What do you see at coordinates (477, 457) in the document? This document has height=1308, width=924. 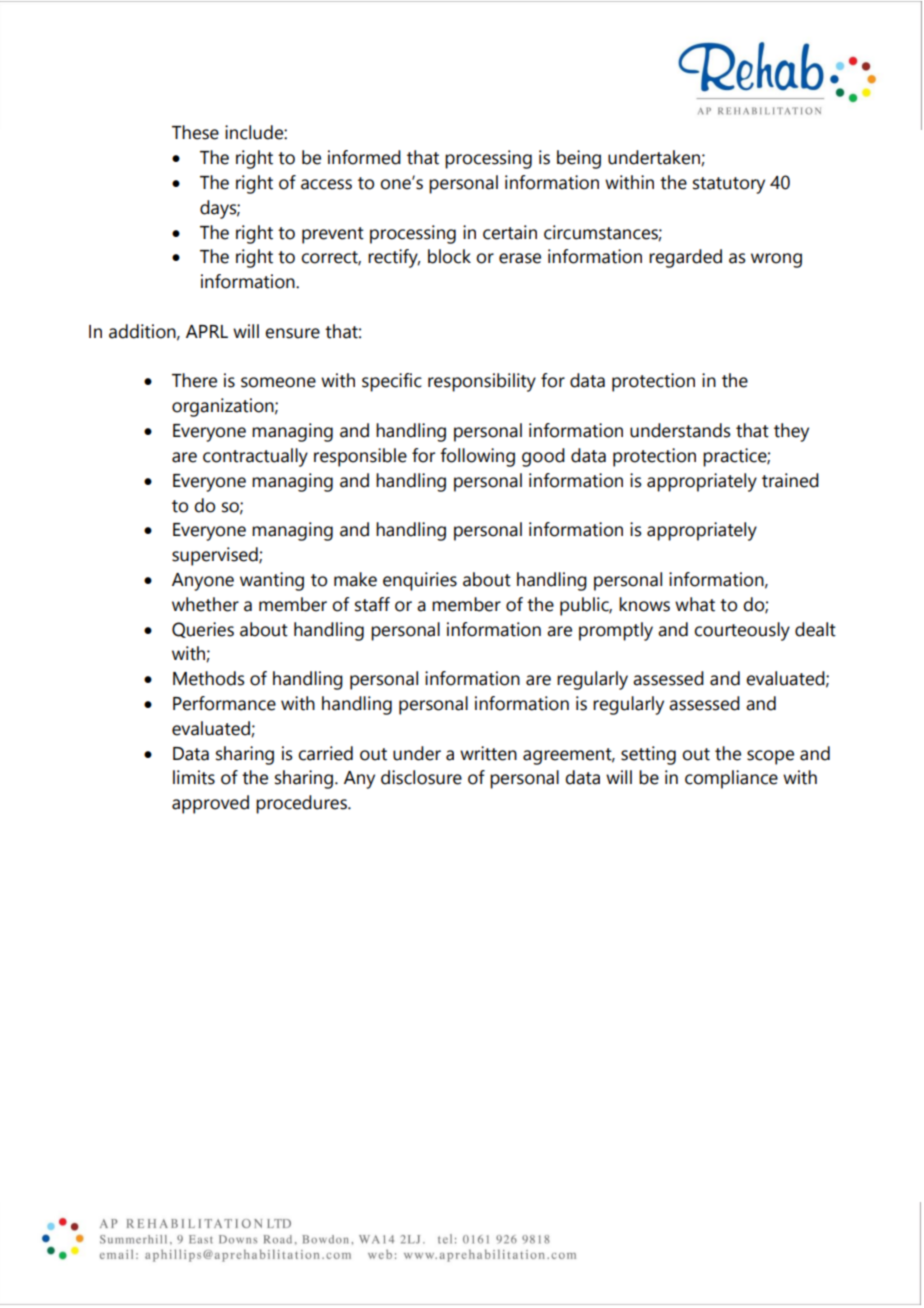 I see `following` at bounding box center [477, 457].
